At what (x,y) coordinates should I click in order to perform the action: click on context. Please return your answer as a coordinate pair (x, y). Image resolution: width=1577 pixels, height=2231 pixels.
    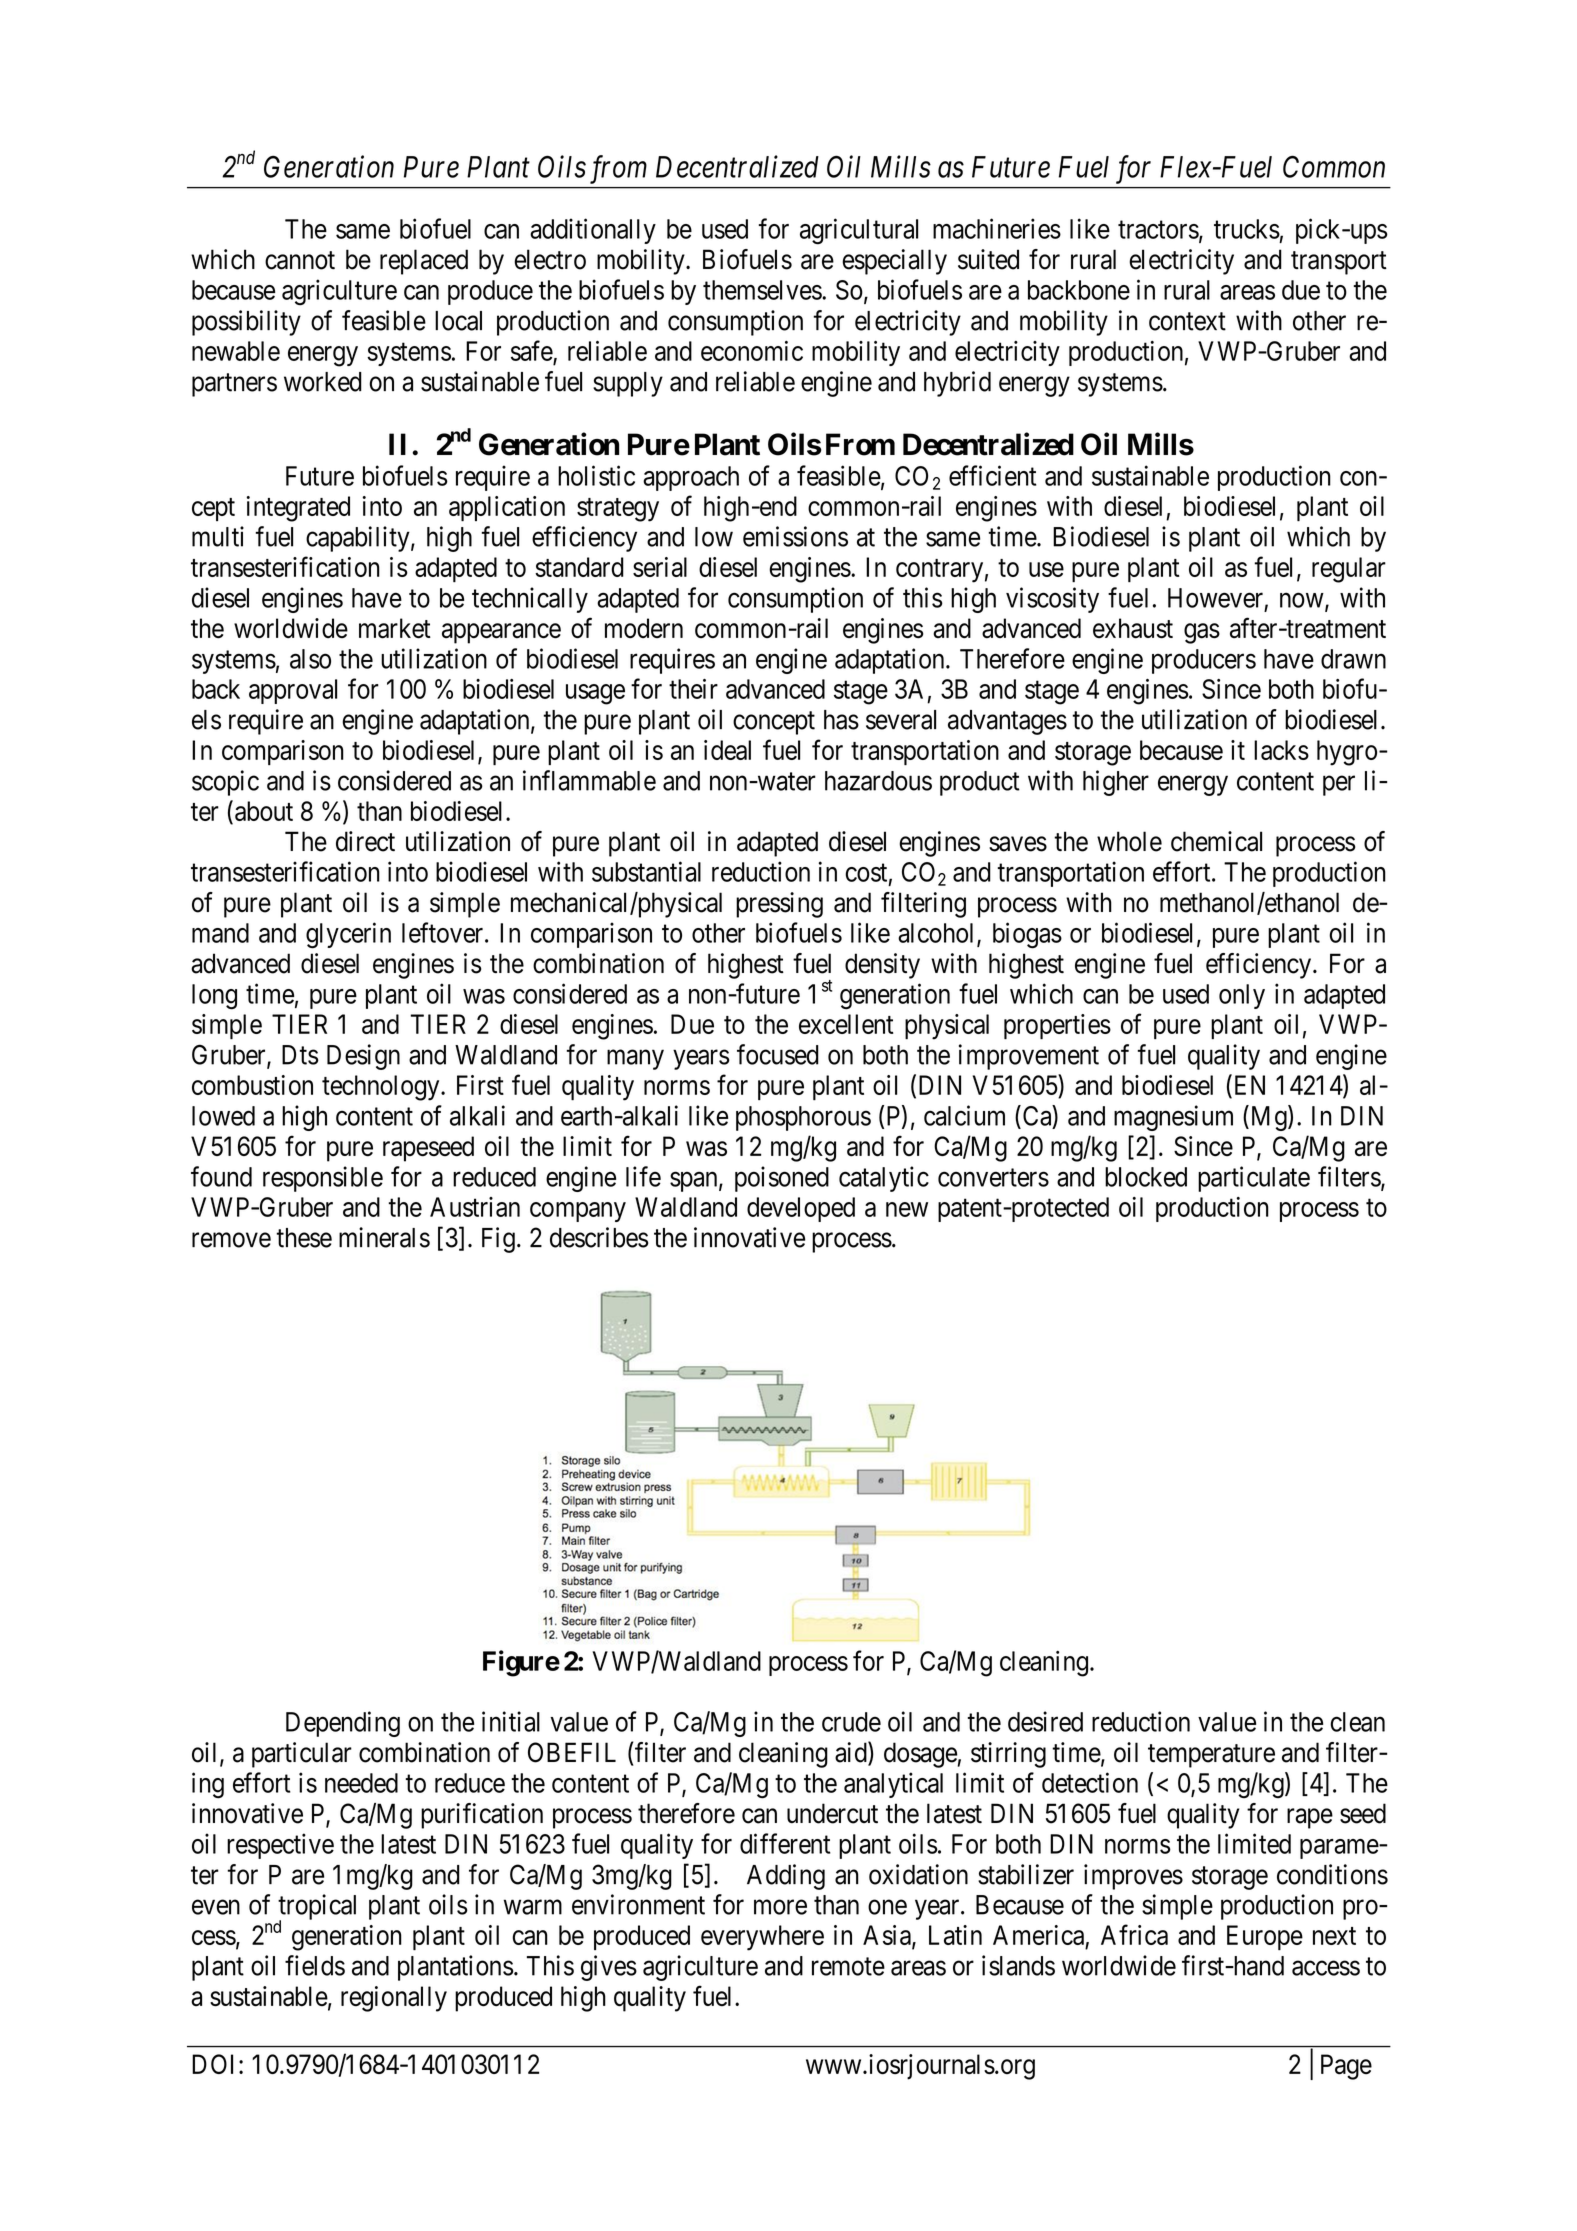
    Looking at the image, I should click on (1187, 321).
